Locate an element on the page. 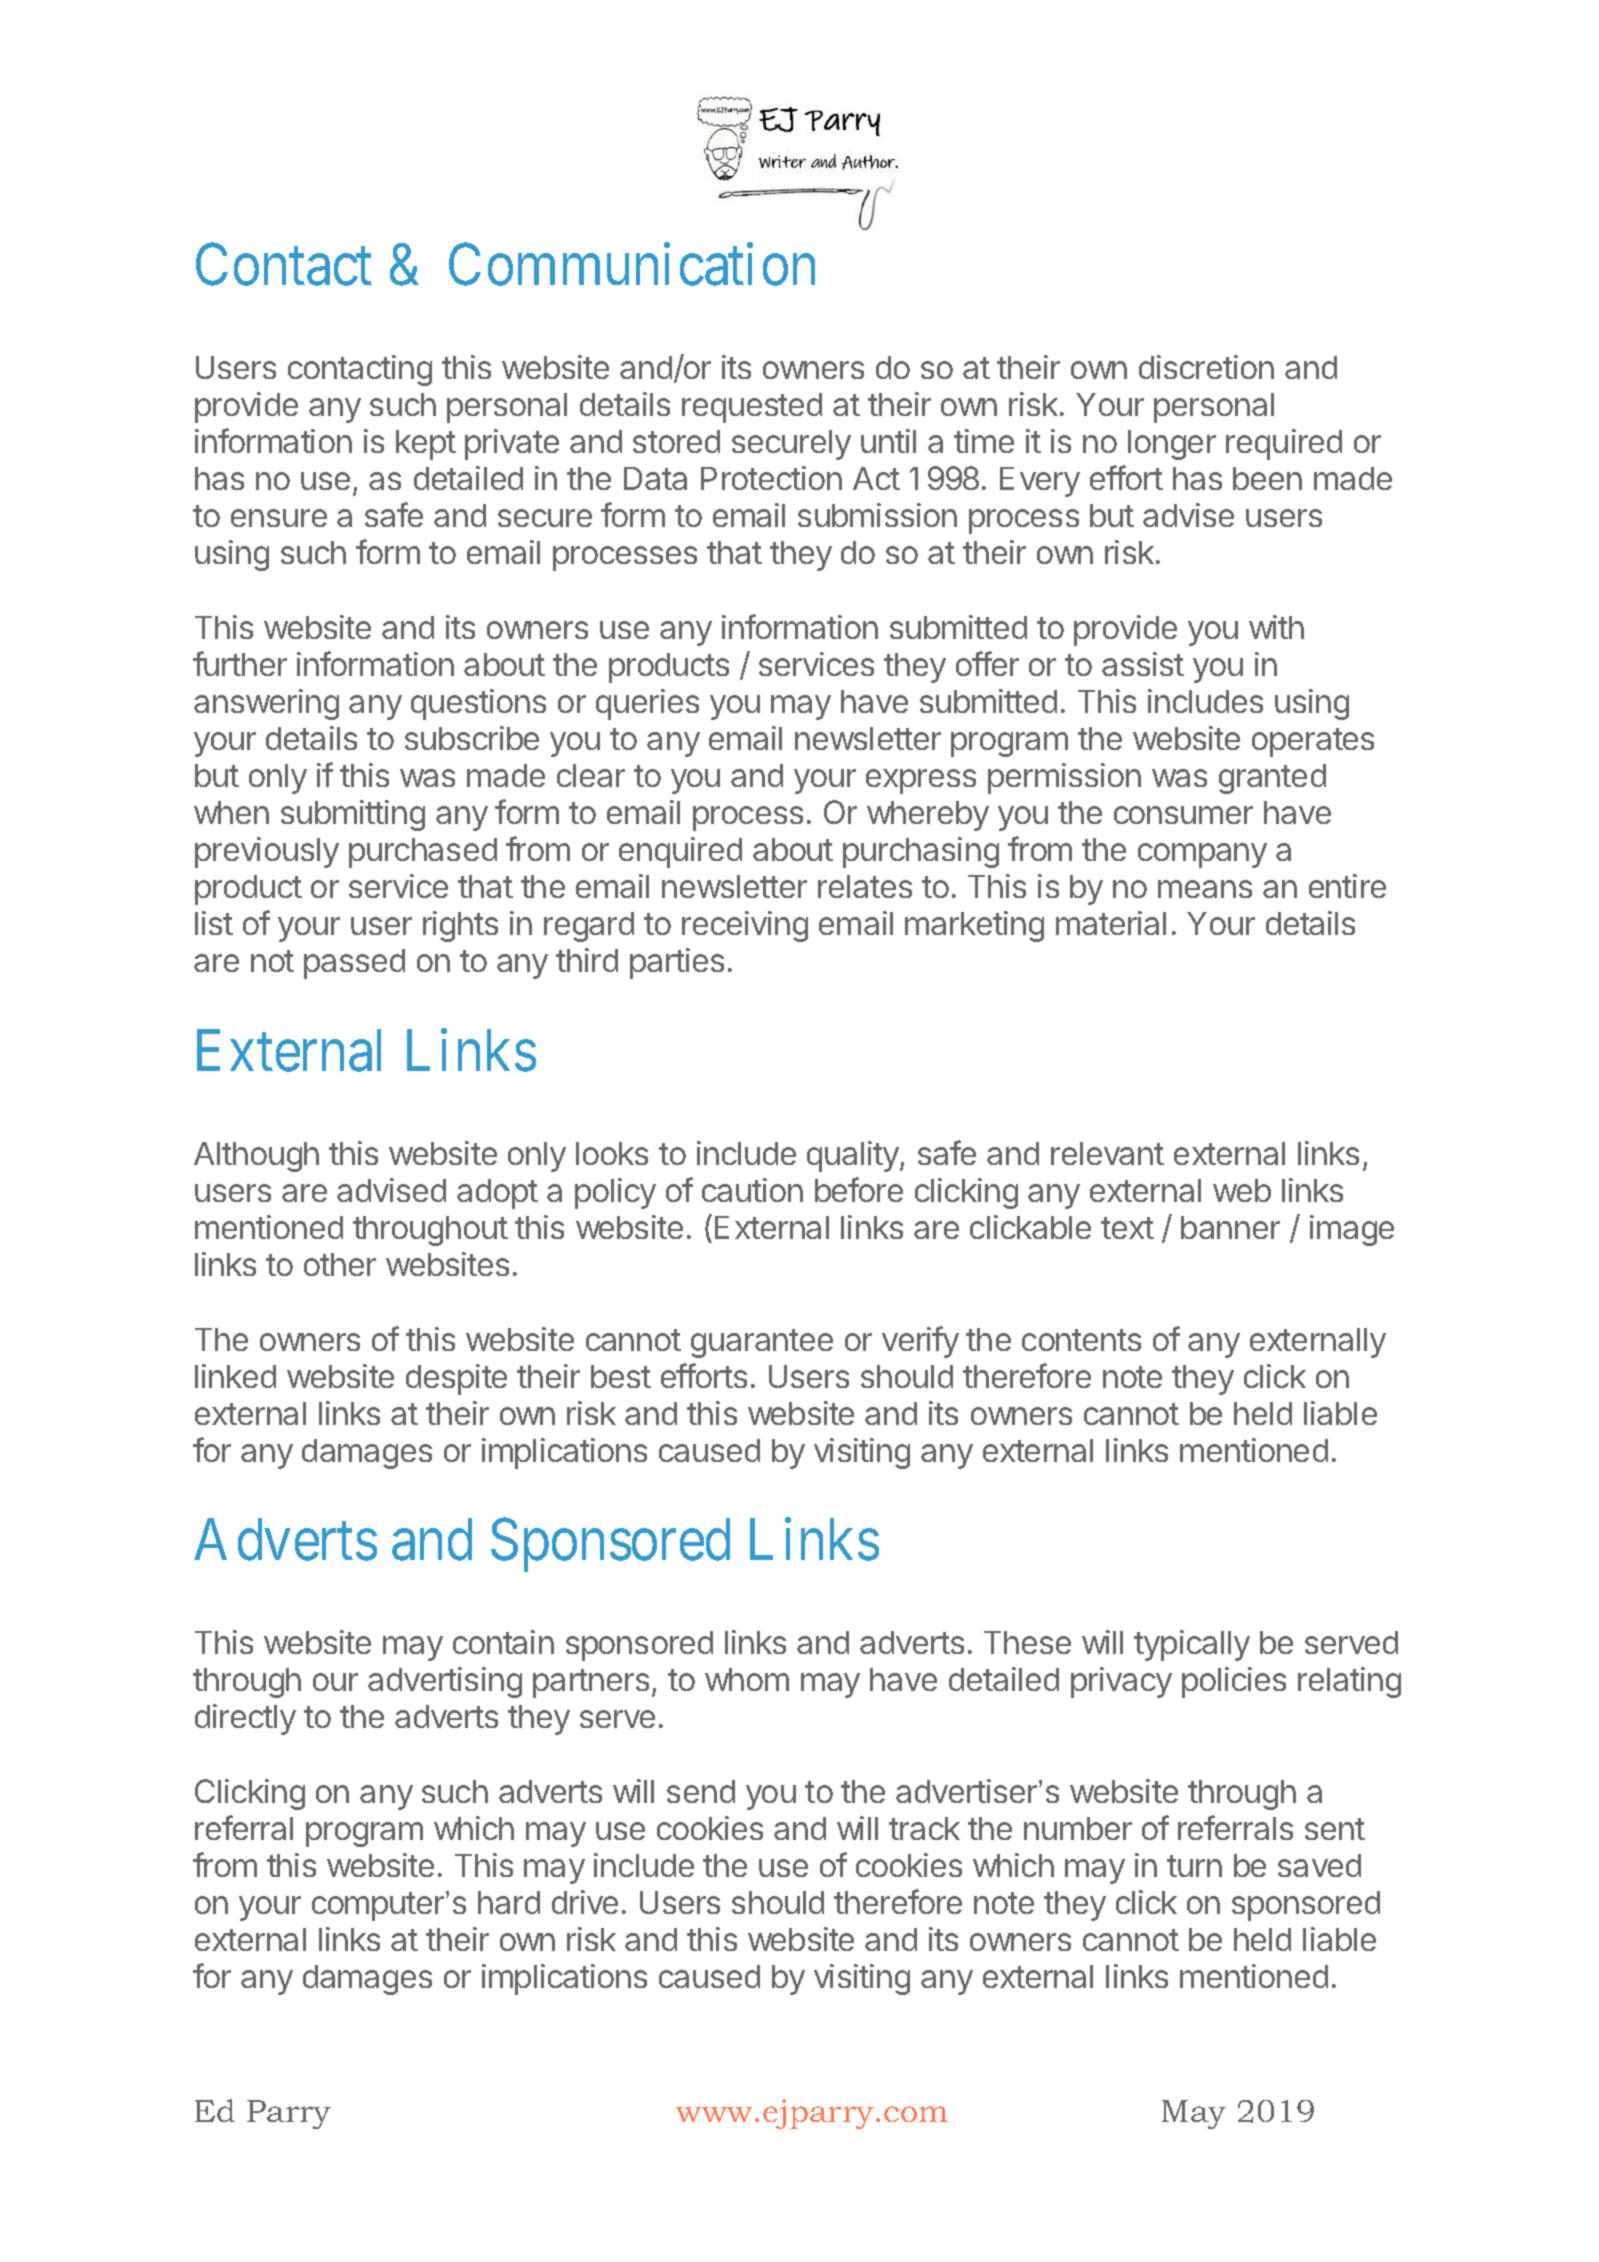  discretion is located at coordinates (1206, 367).
